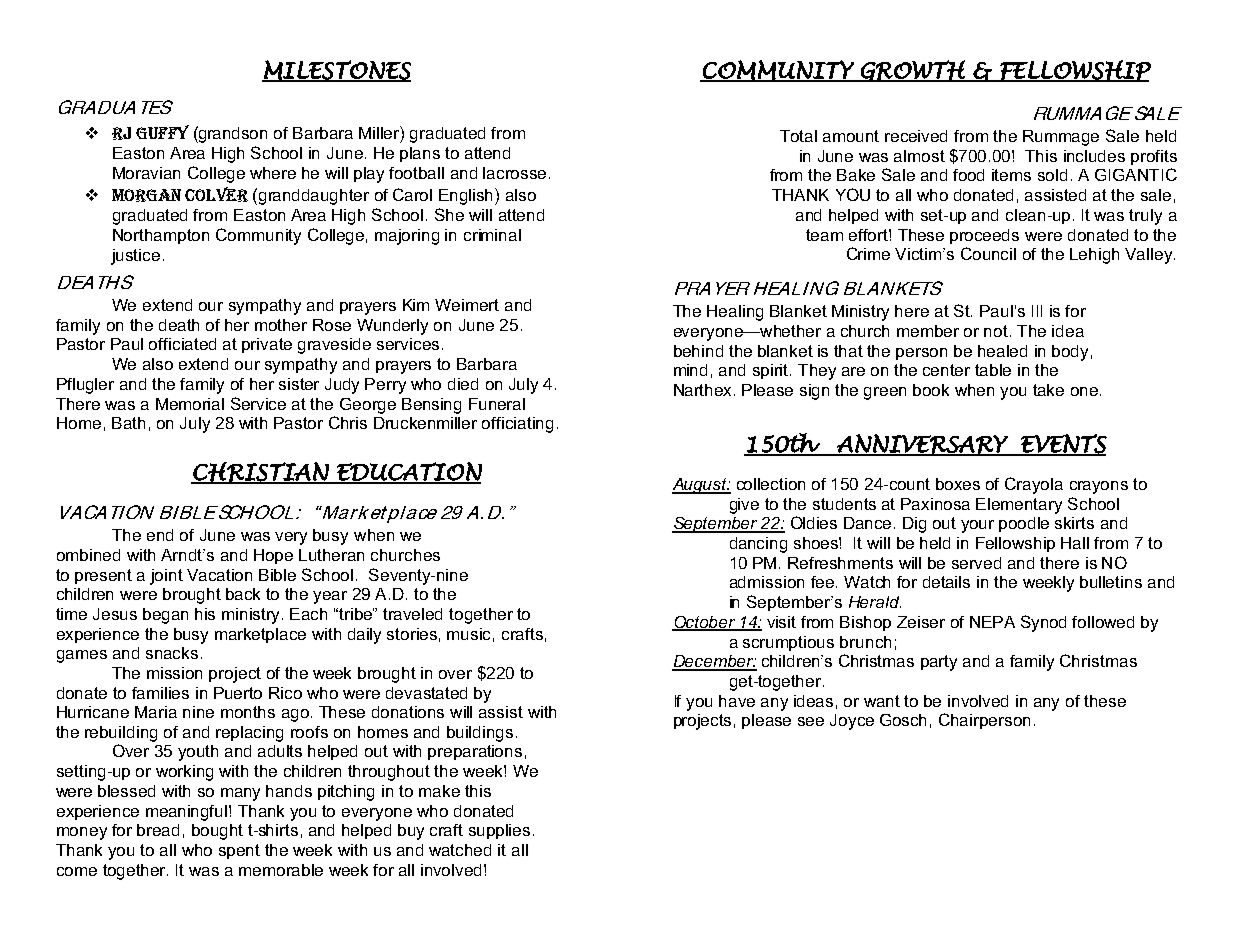 This page has width=1233, height=952. Describe the element at coordinates (336, 71) in the page. I see `MILESTONES` at that location.
